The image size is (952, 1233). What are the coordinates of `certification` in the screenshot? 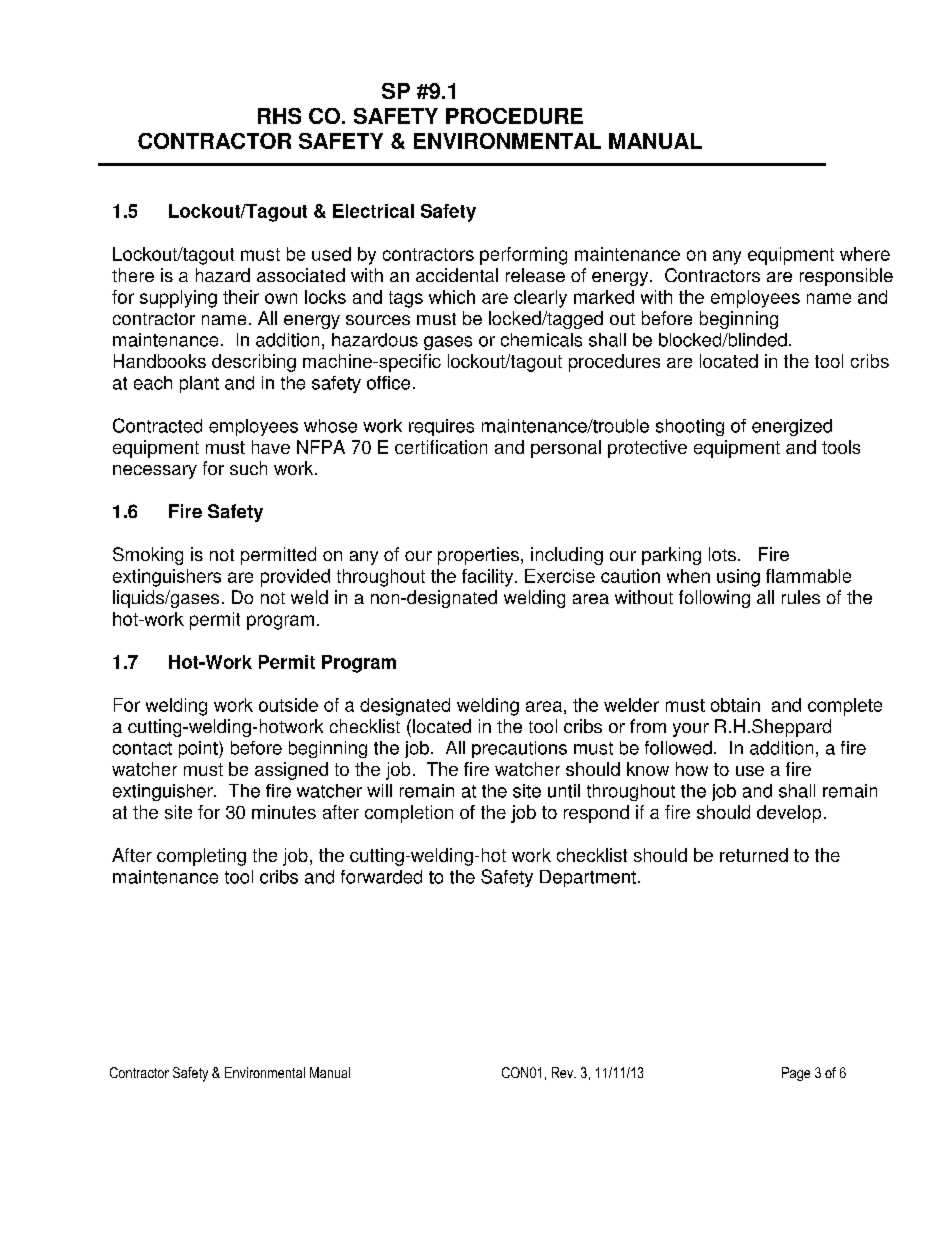 It's located at (441, 447).
